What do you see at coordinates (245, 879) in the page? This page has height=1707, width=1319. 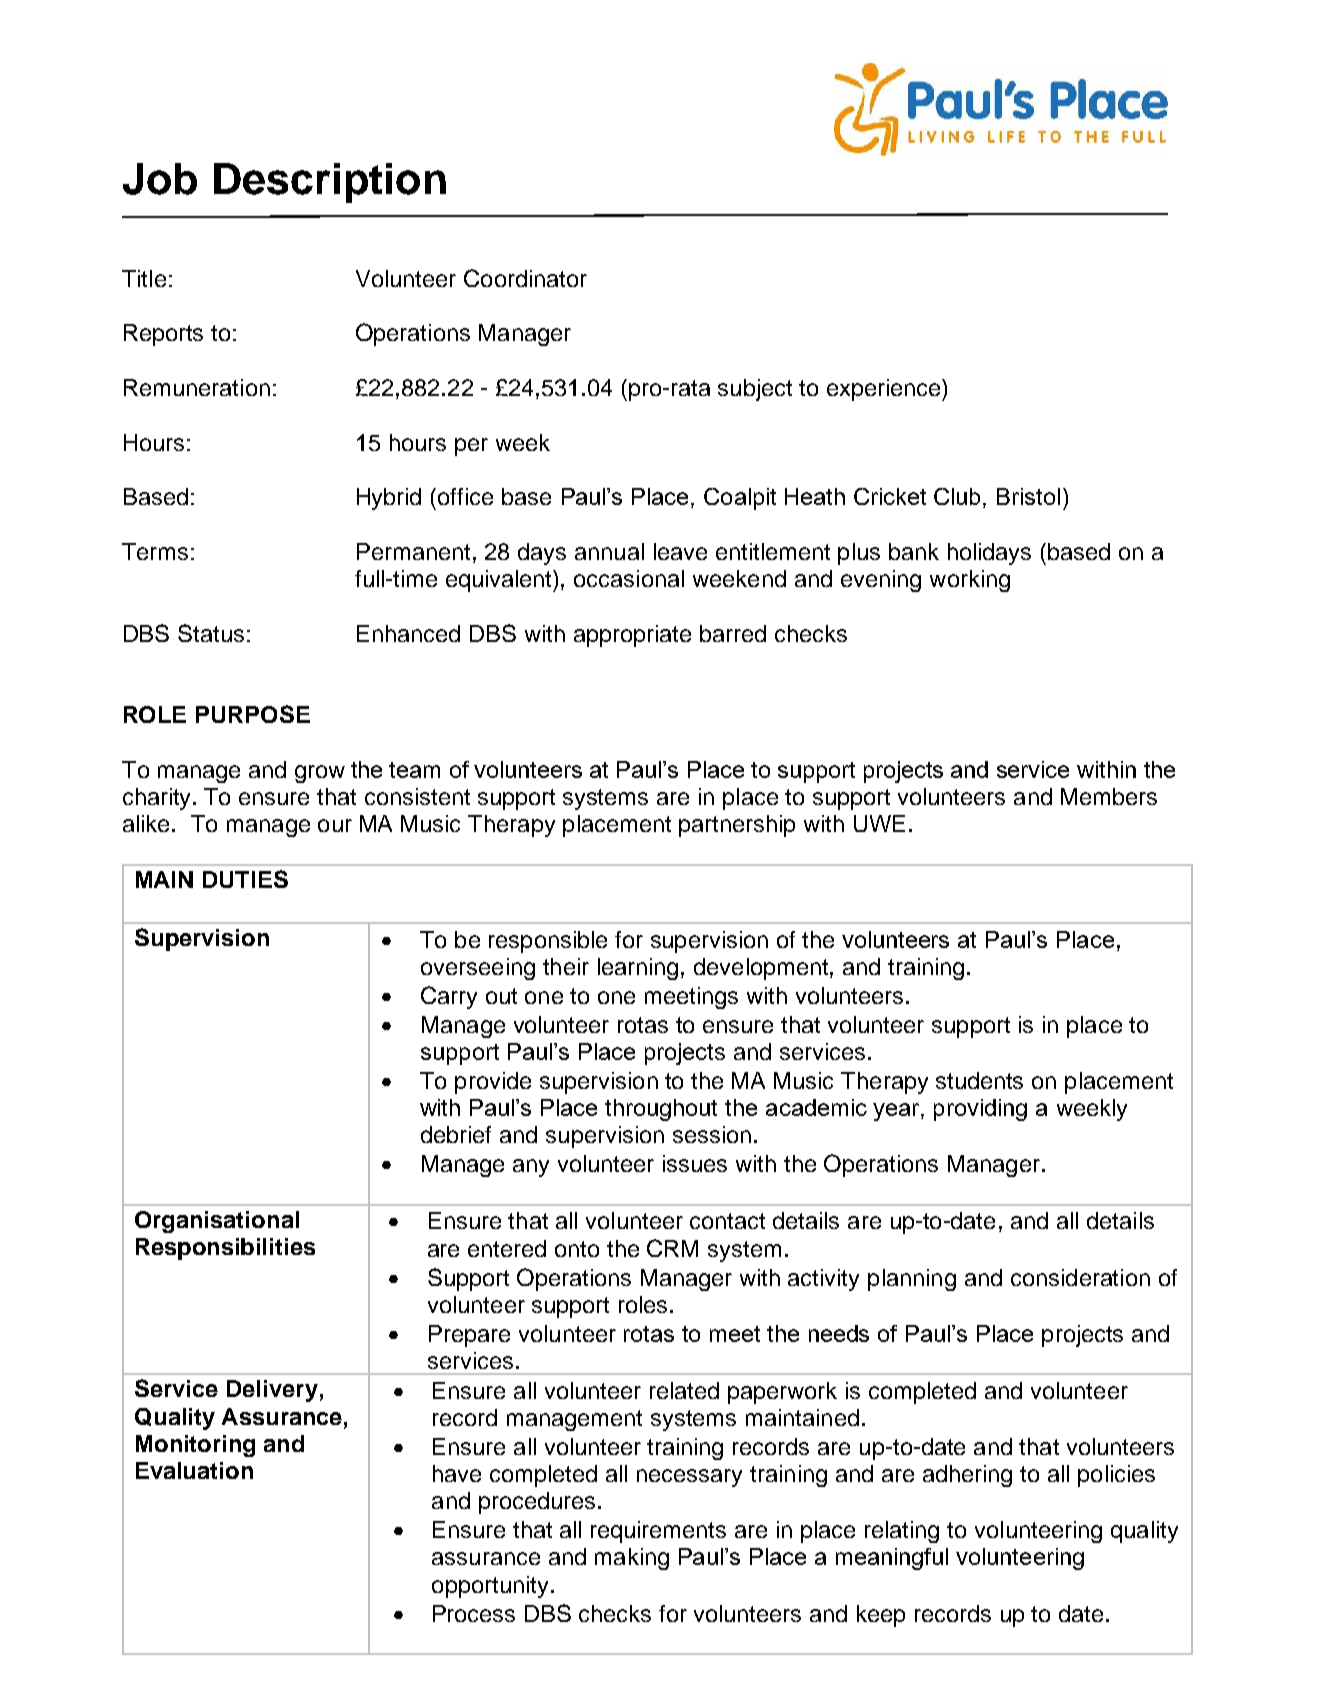 I see `DUTIES` at bounding box center [245, 879].
